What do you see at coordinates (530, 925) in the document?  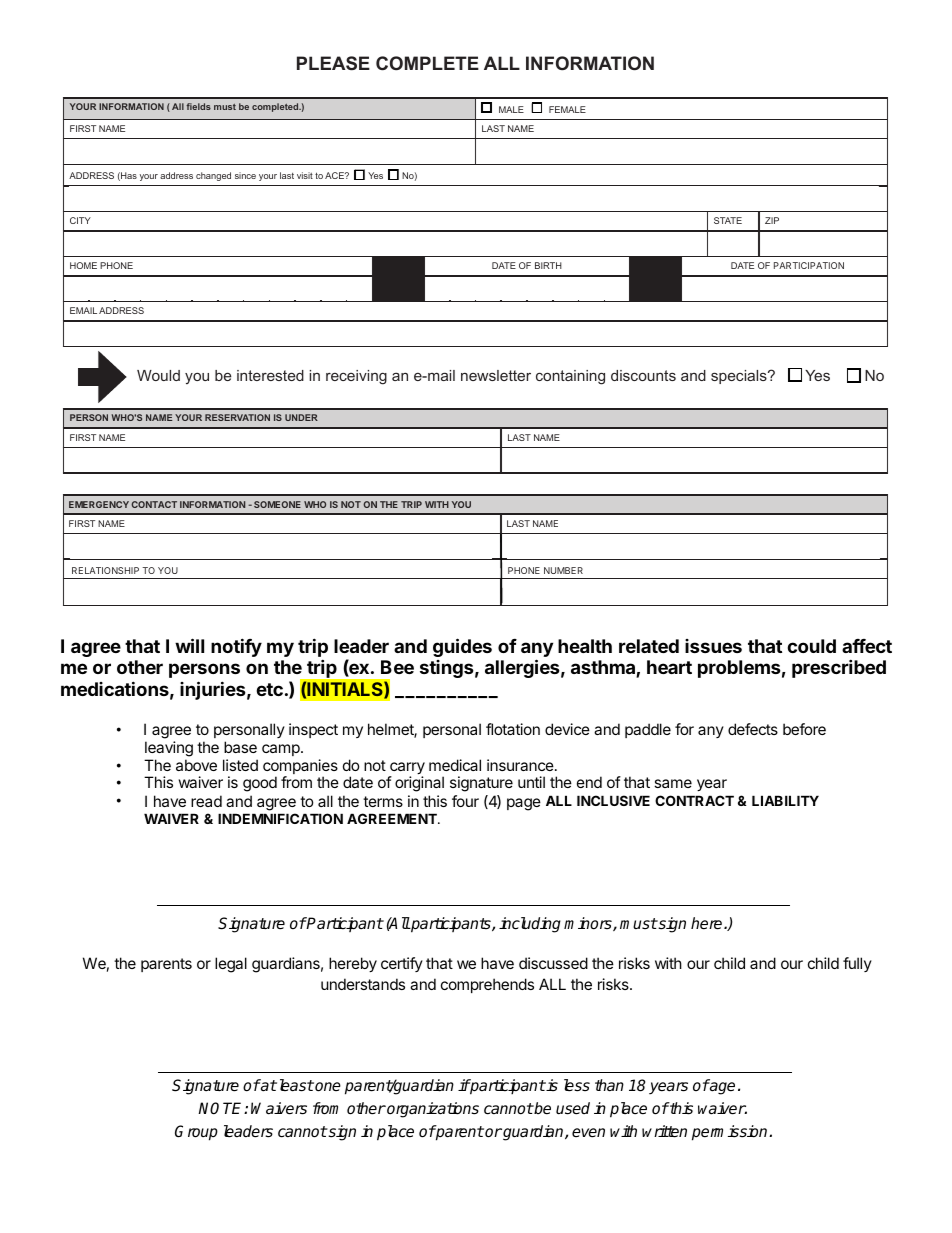 I see `including` at bounding box center [530, 925].
